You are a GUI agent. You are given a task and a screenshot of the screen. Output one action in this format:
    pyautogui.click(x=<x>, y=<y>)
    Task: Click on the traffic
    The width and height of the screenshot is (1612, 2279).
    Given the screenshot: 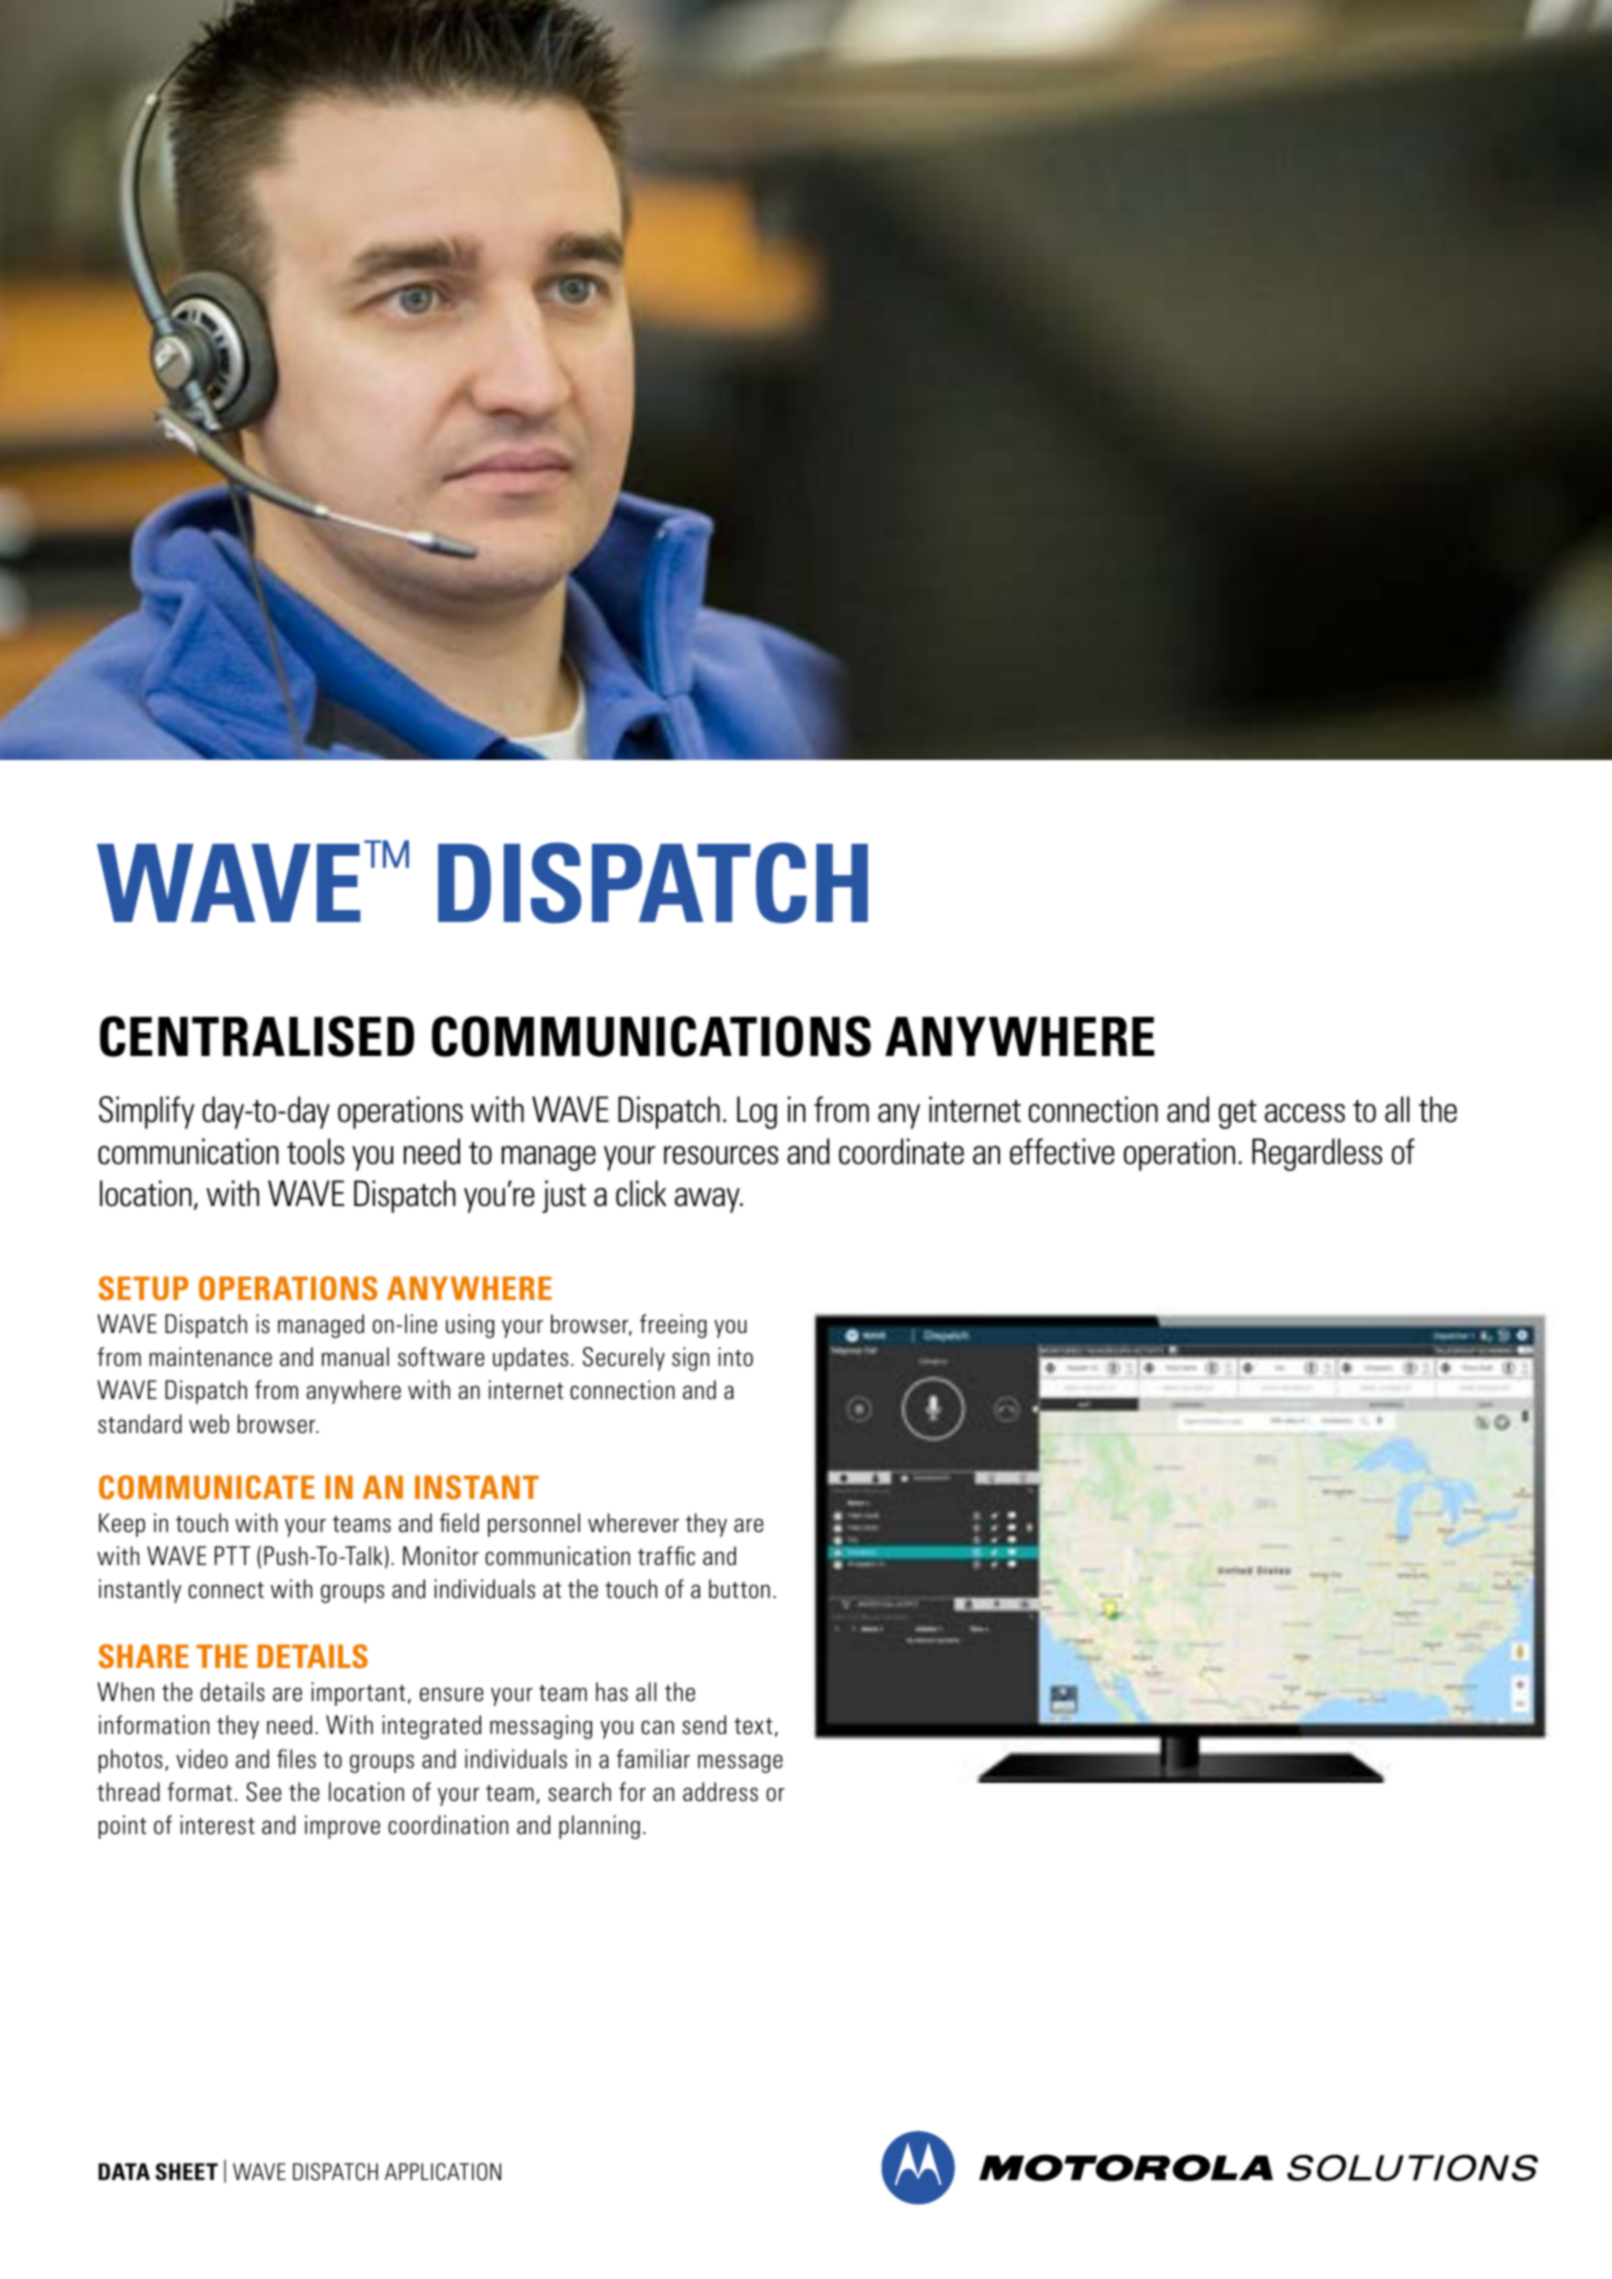 What is the action you would take?
    pyautogui.click(x=666, y=1556)
